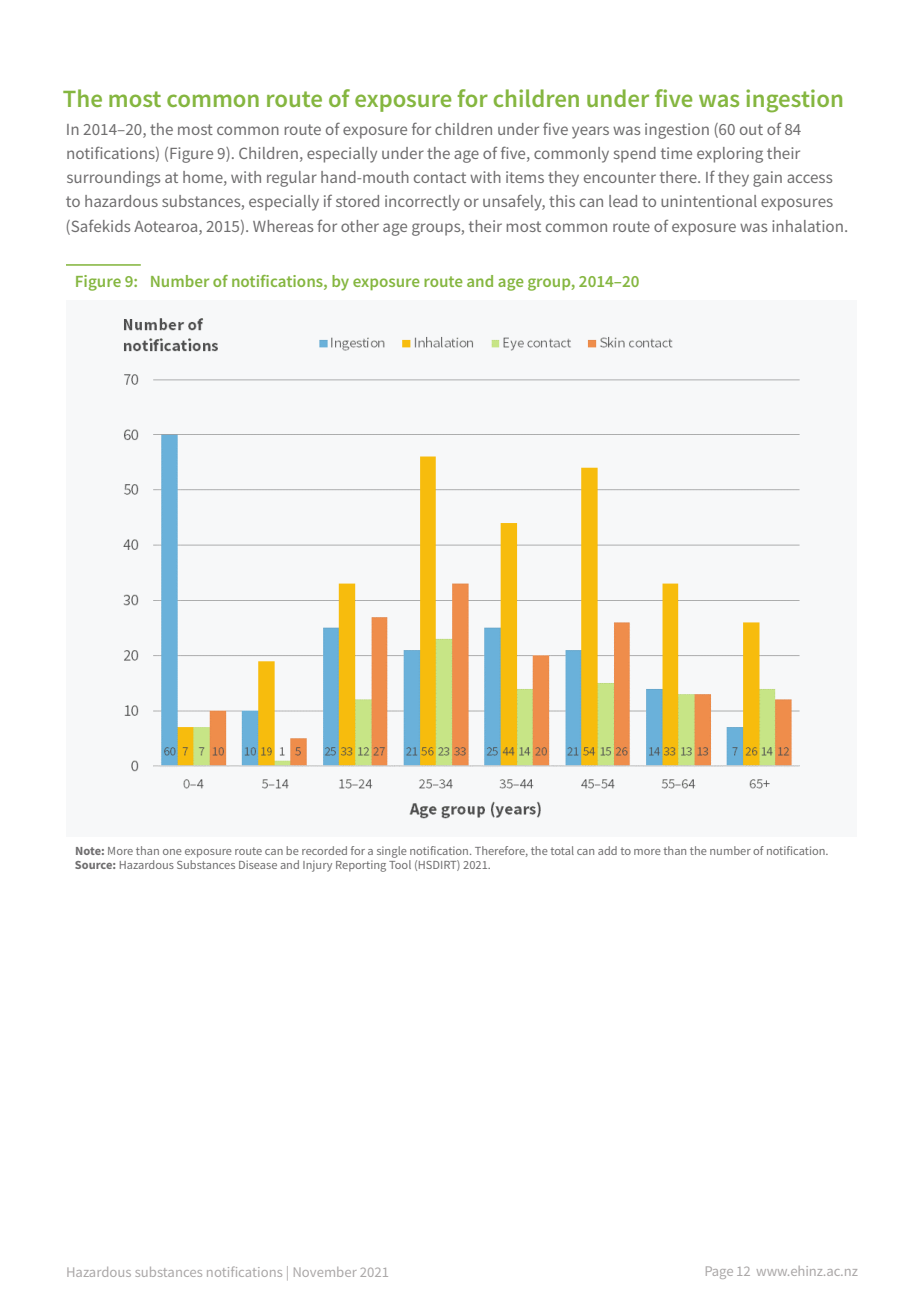 This screenshot has width=924, height=1308. I want to click on Aotearoa, so click(167, 226).
